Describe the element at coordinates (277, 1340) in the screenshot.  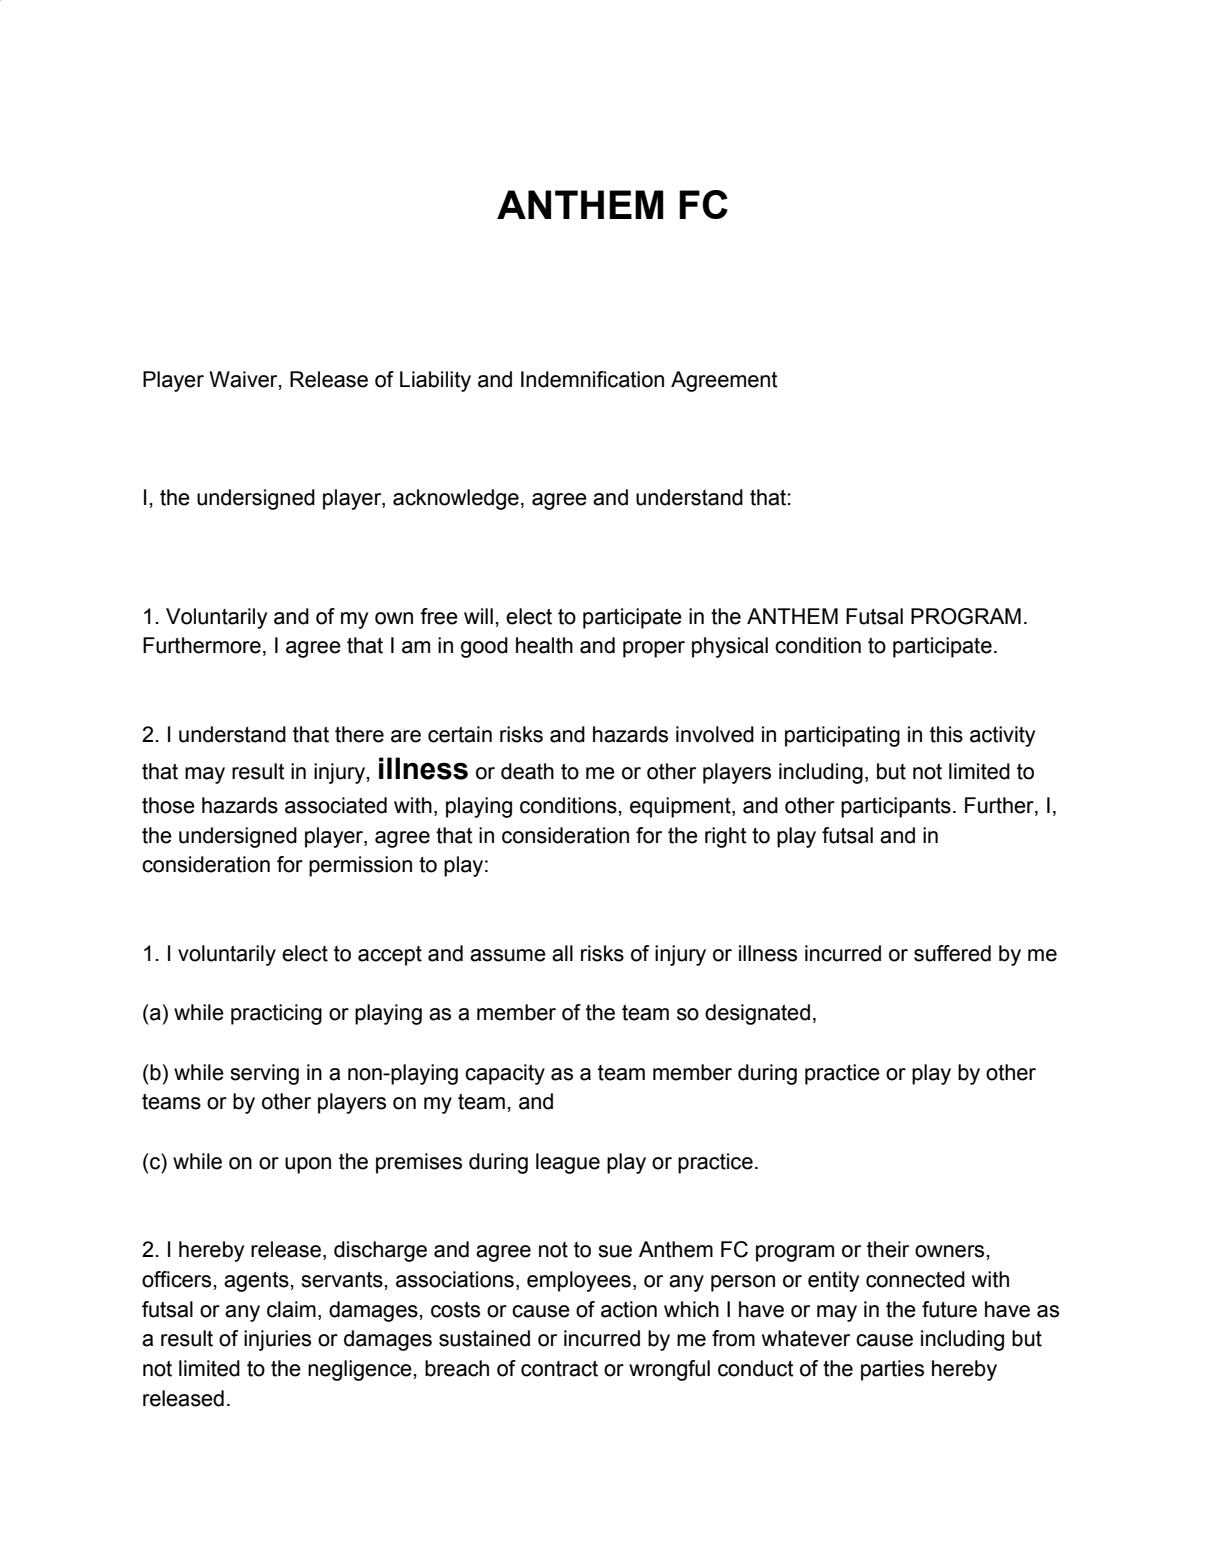
I see `injuries` at that location.
